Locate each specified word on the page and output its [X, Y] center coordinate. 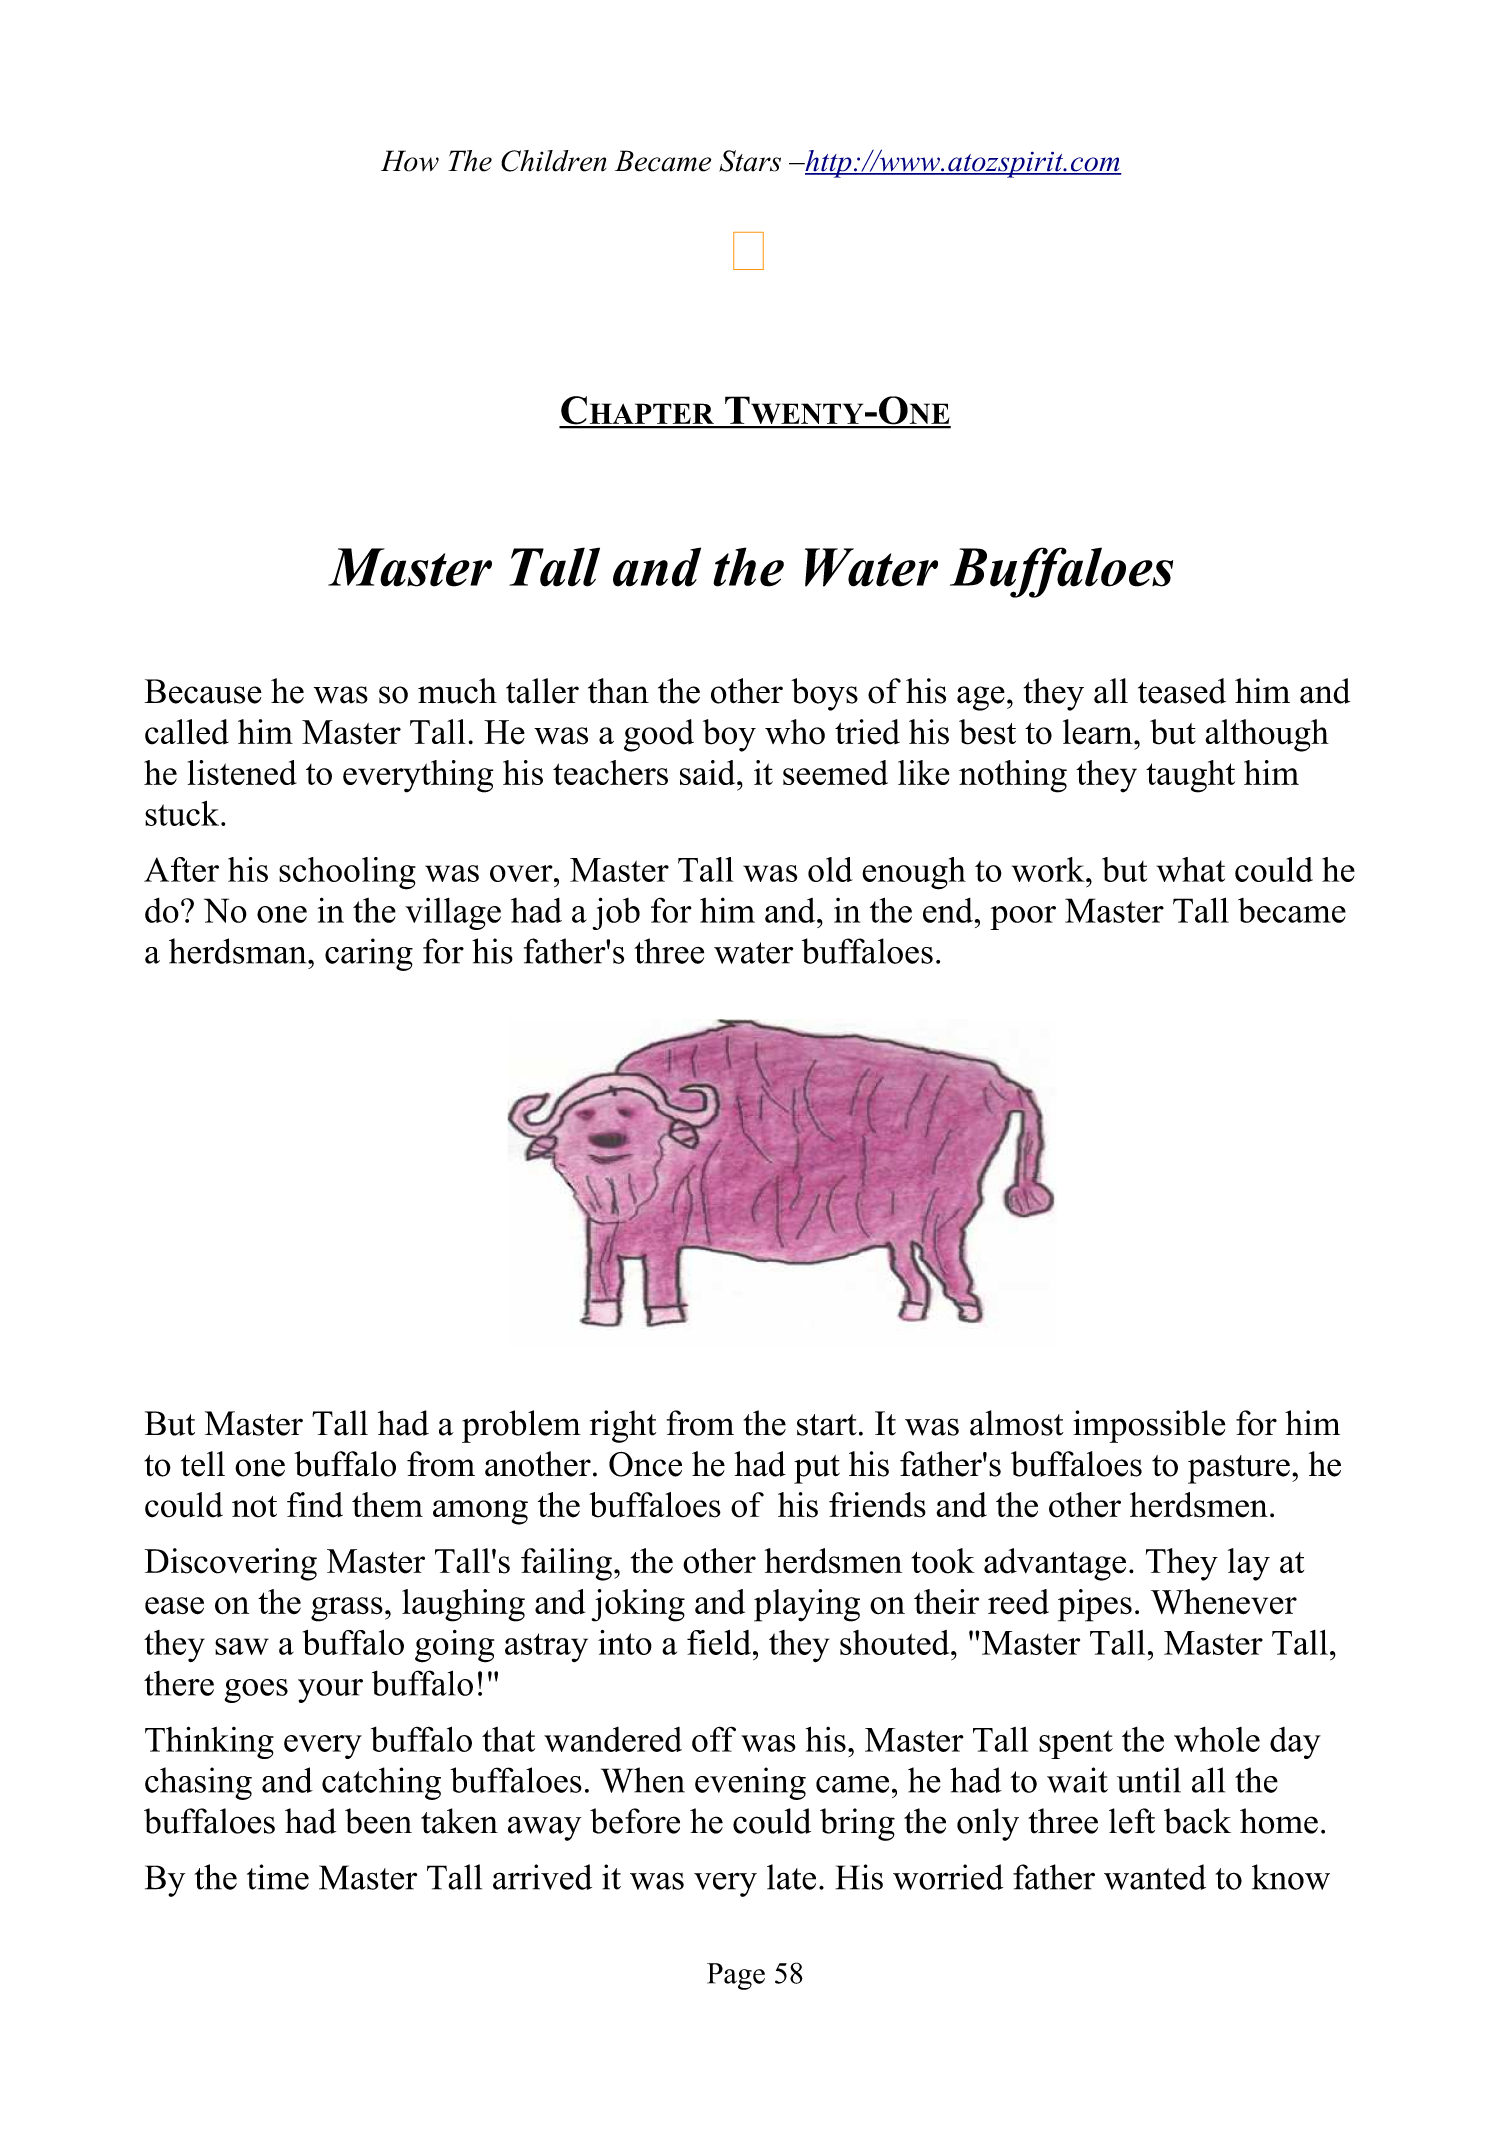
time [278, 1877]
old [830, 869]
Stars [750, 161]
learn [1099, 732]
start [827, 1425]
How [410, 161]
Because [203, 691]
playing [807, 1605]
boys [824, 694]
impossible [1149, 1426]
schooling [347, 873]
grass [347, 1609]
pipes [1095, 1605]
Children [553, 161]
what [1191, 869]
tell [203, 1464]
